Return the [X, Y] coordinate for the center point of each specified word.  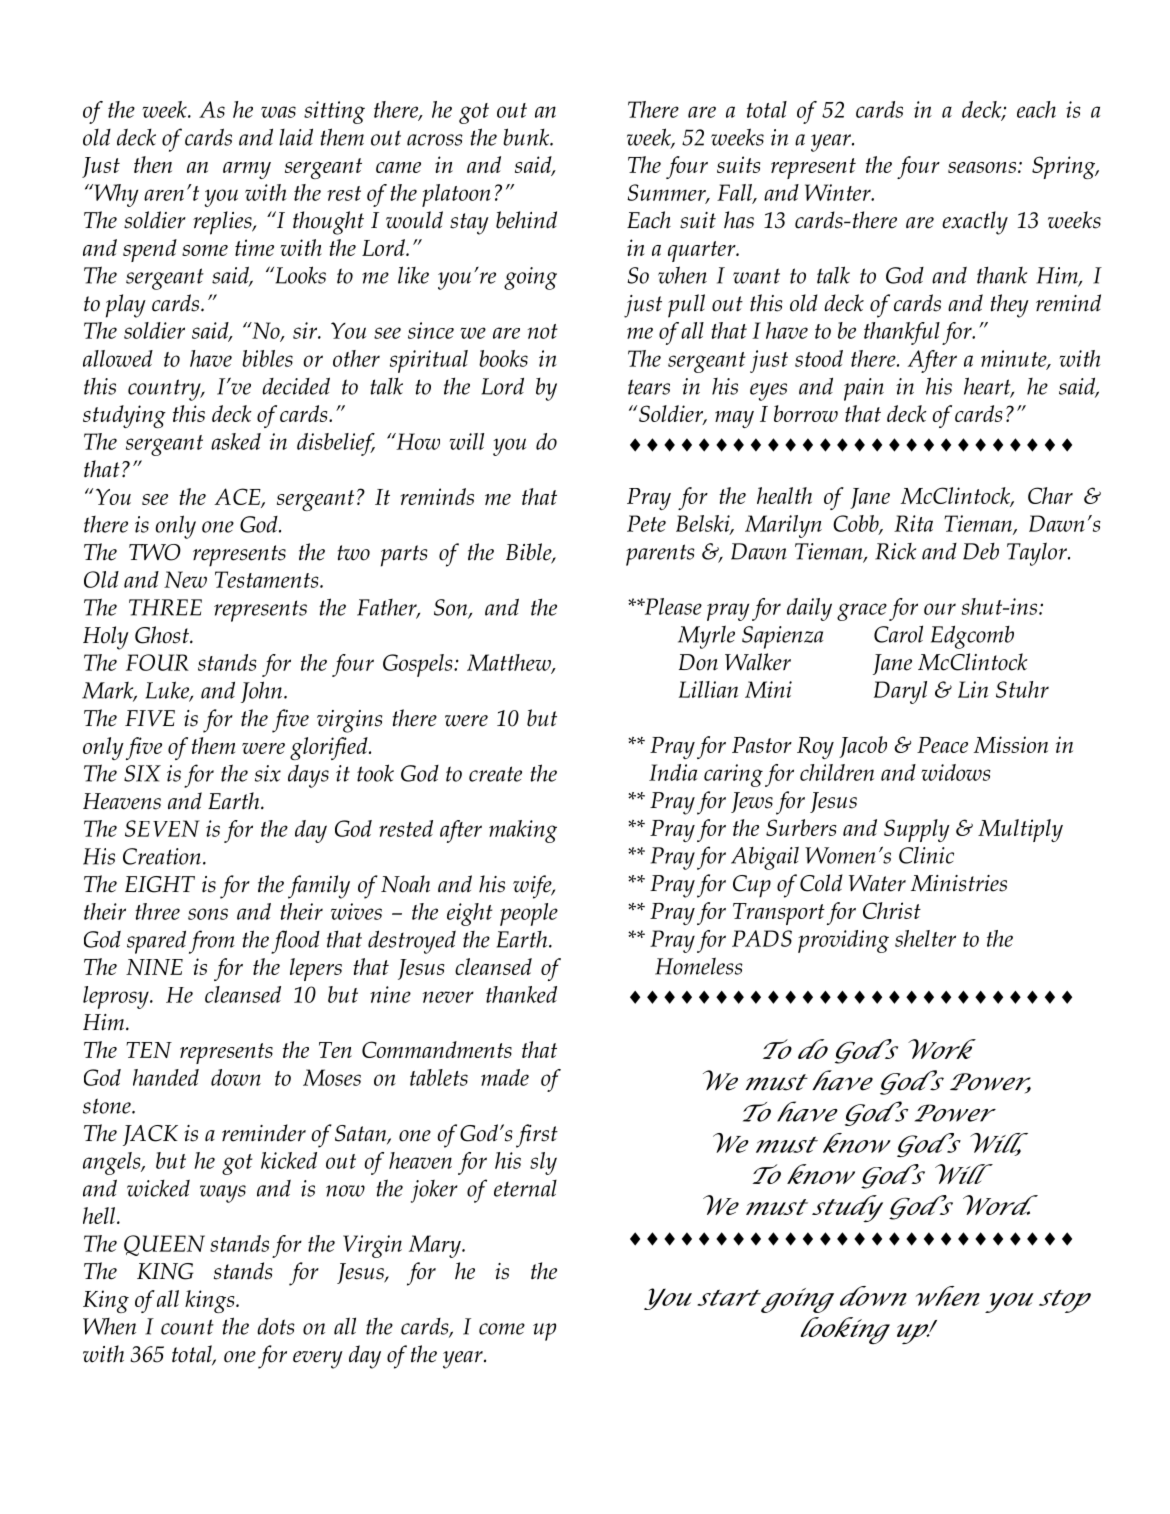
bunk [527, 137]
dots [276, 1326]
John [263, 692]
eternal [525, 1188]
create [495, 774]
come [502, 1329]
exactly [975, 223]
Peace [942, 745]
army [247, 170]
